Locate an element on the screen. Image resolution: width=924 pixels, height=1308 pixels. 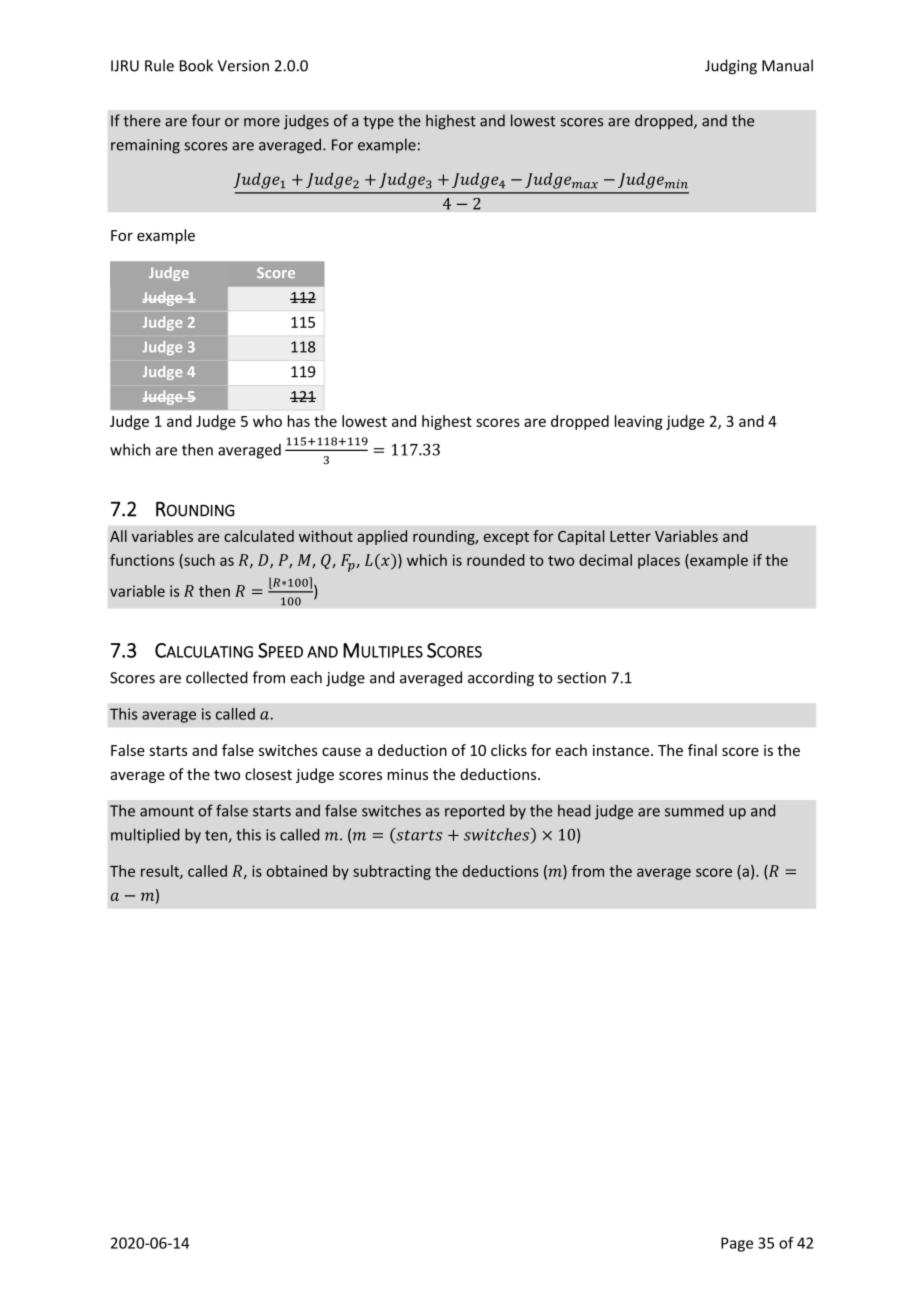
leaving is located at coordinates (639, 422).
